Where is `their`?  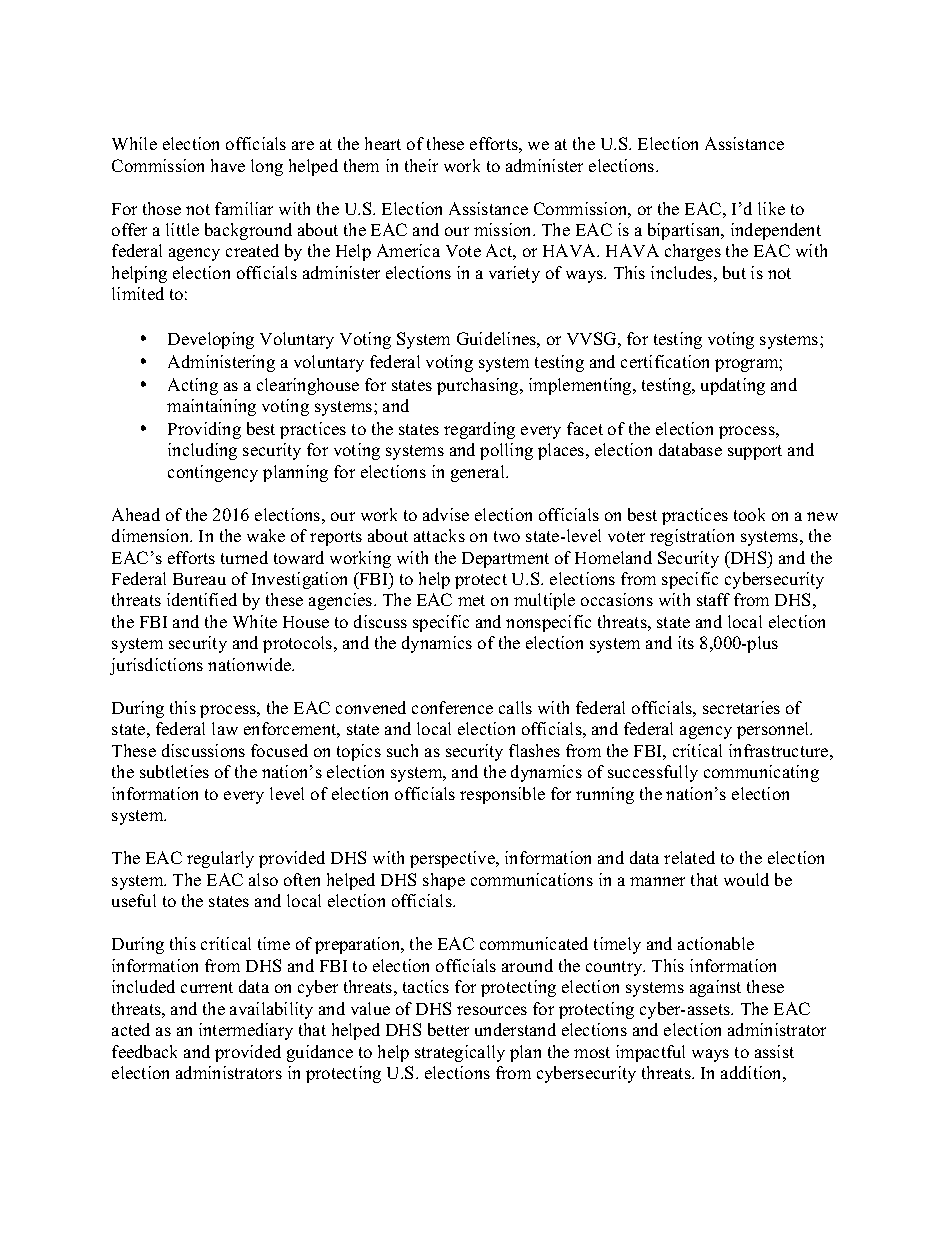
their is located at coordinates (421, 165).
